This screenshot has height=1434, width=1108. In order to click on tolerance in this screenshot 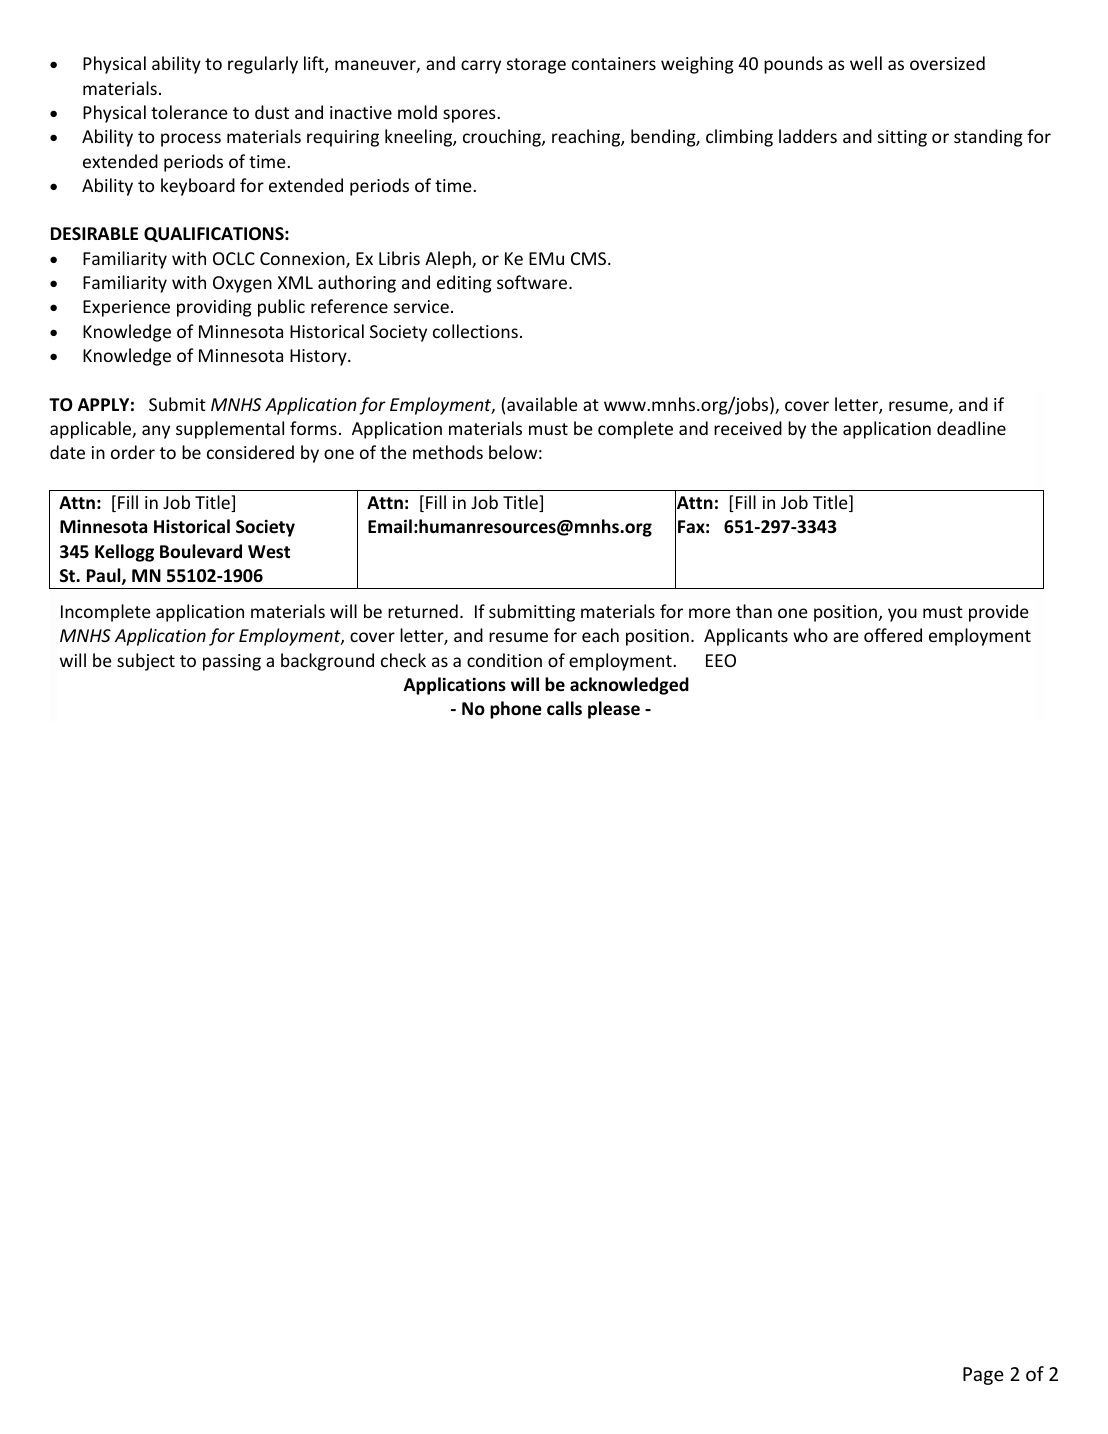, I will do `click(189, 112)`.
